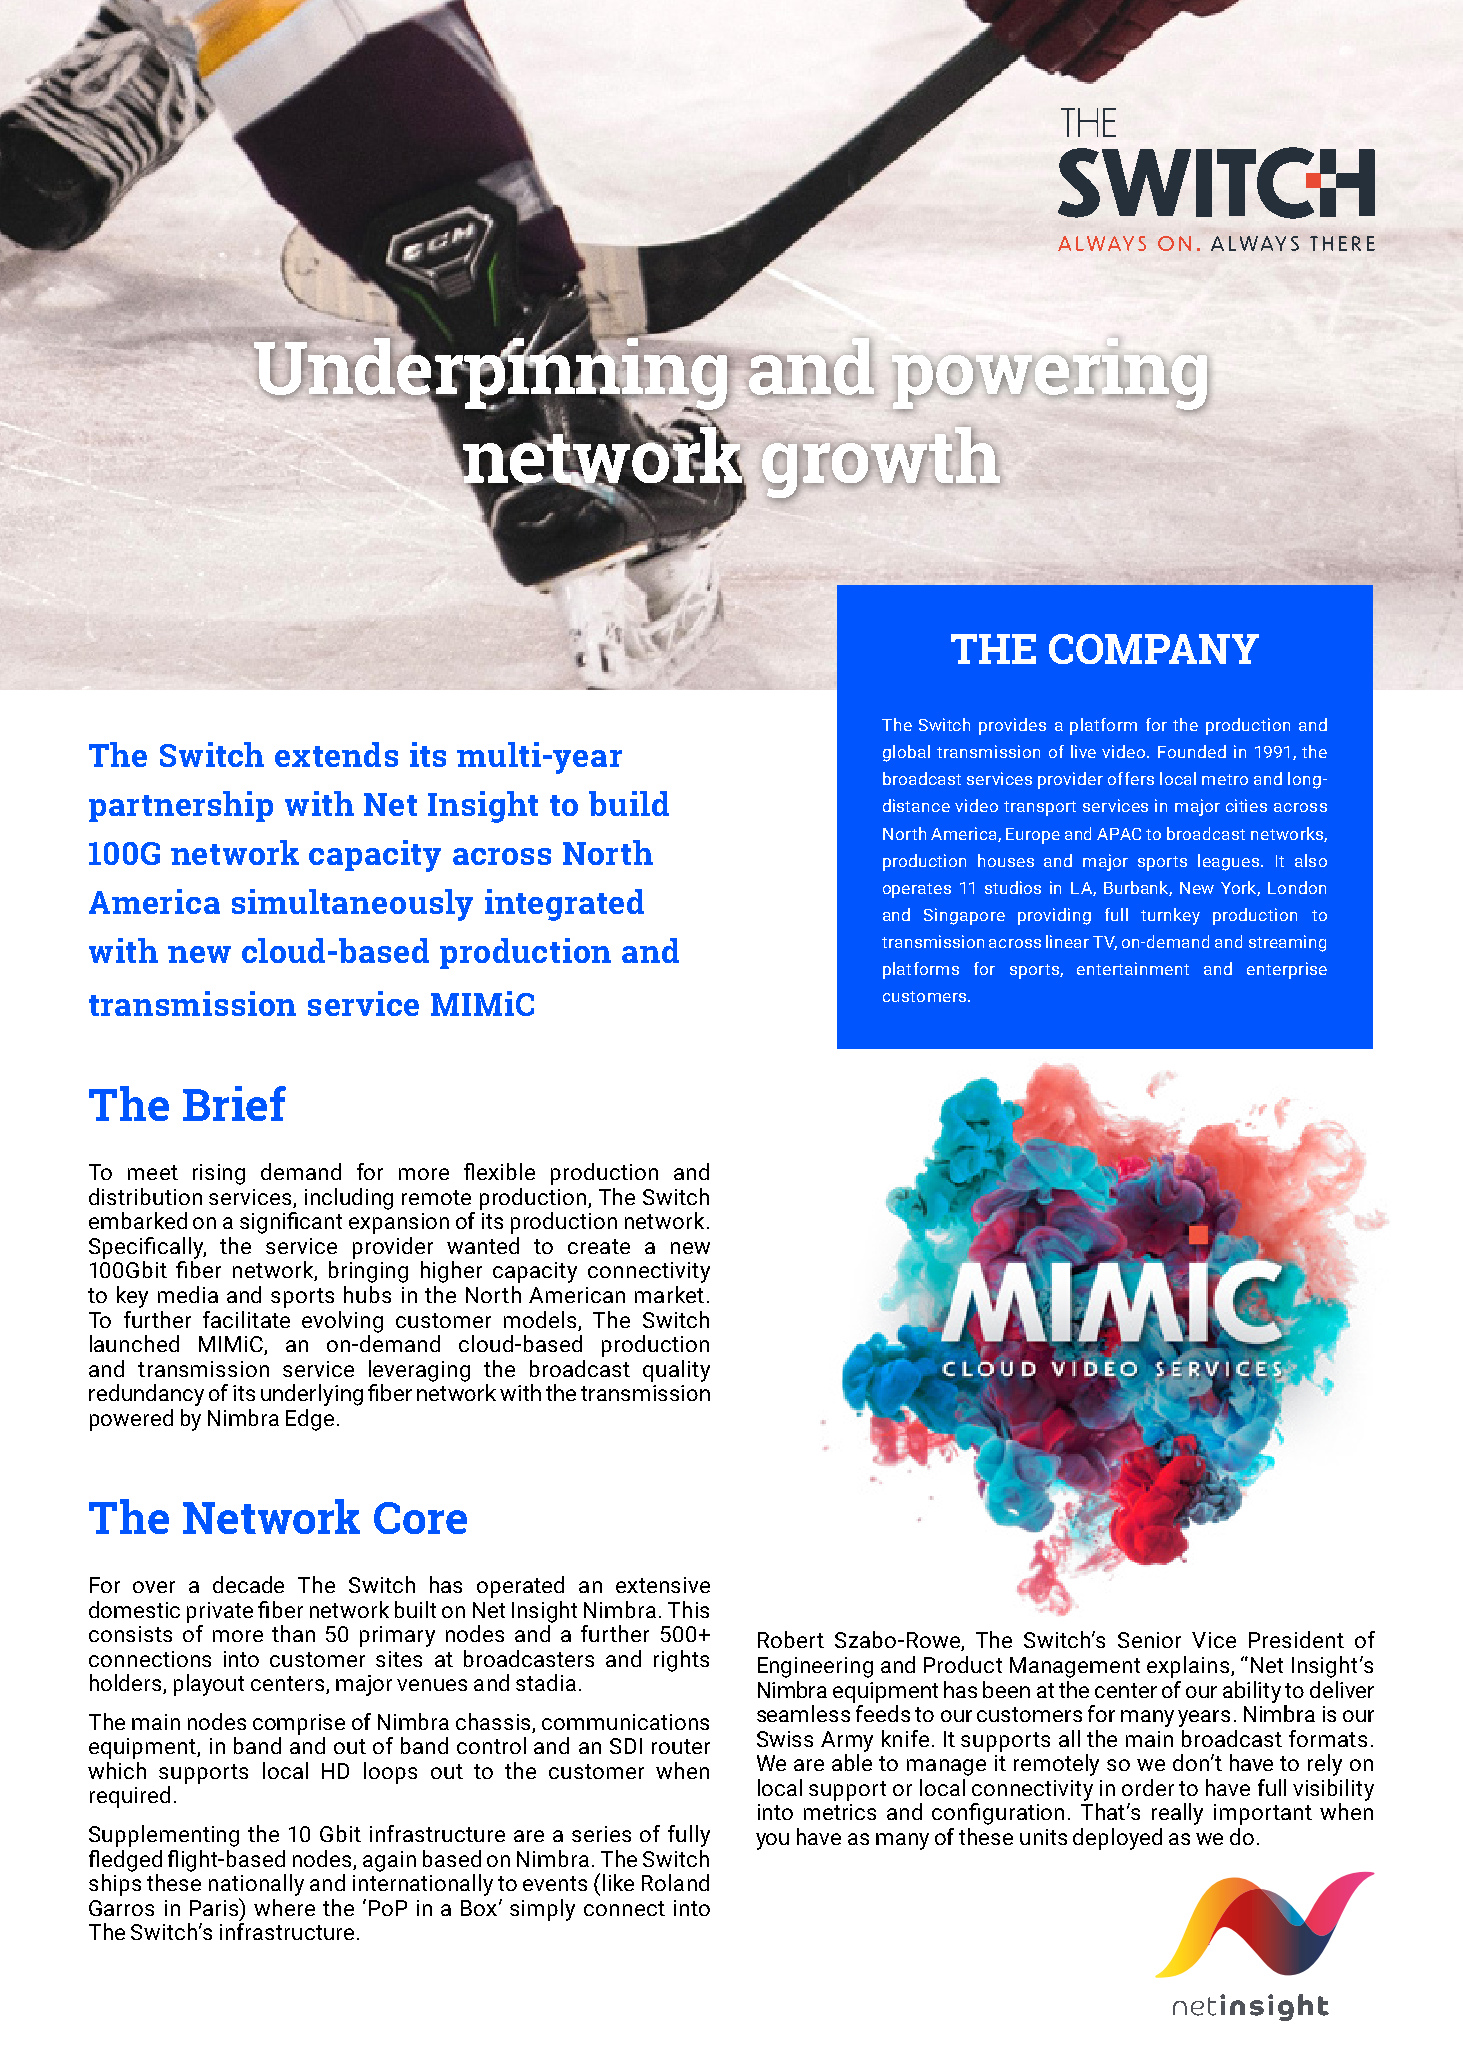  Describe the element at coordinates (1154, 649) in the screenshot. I see `COMPANY` at that location.
